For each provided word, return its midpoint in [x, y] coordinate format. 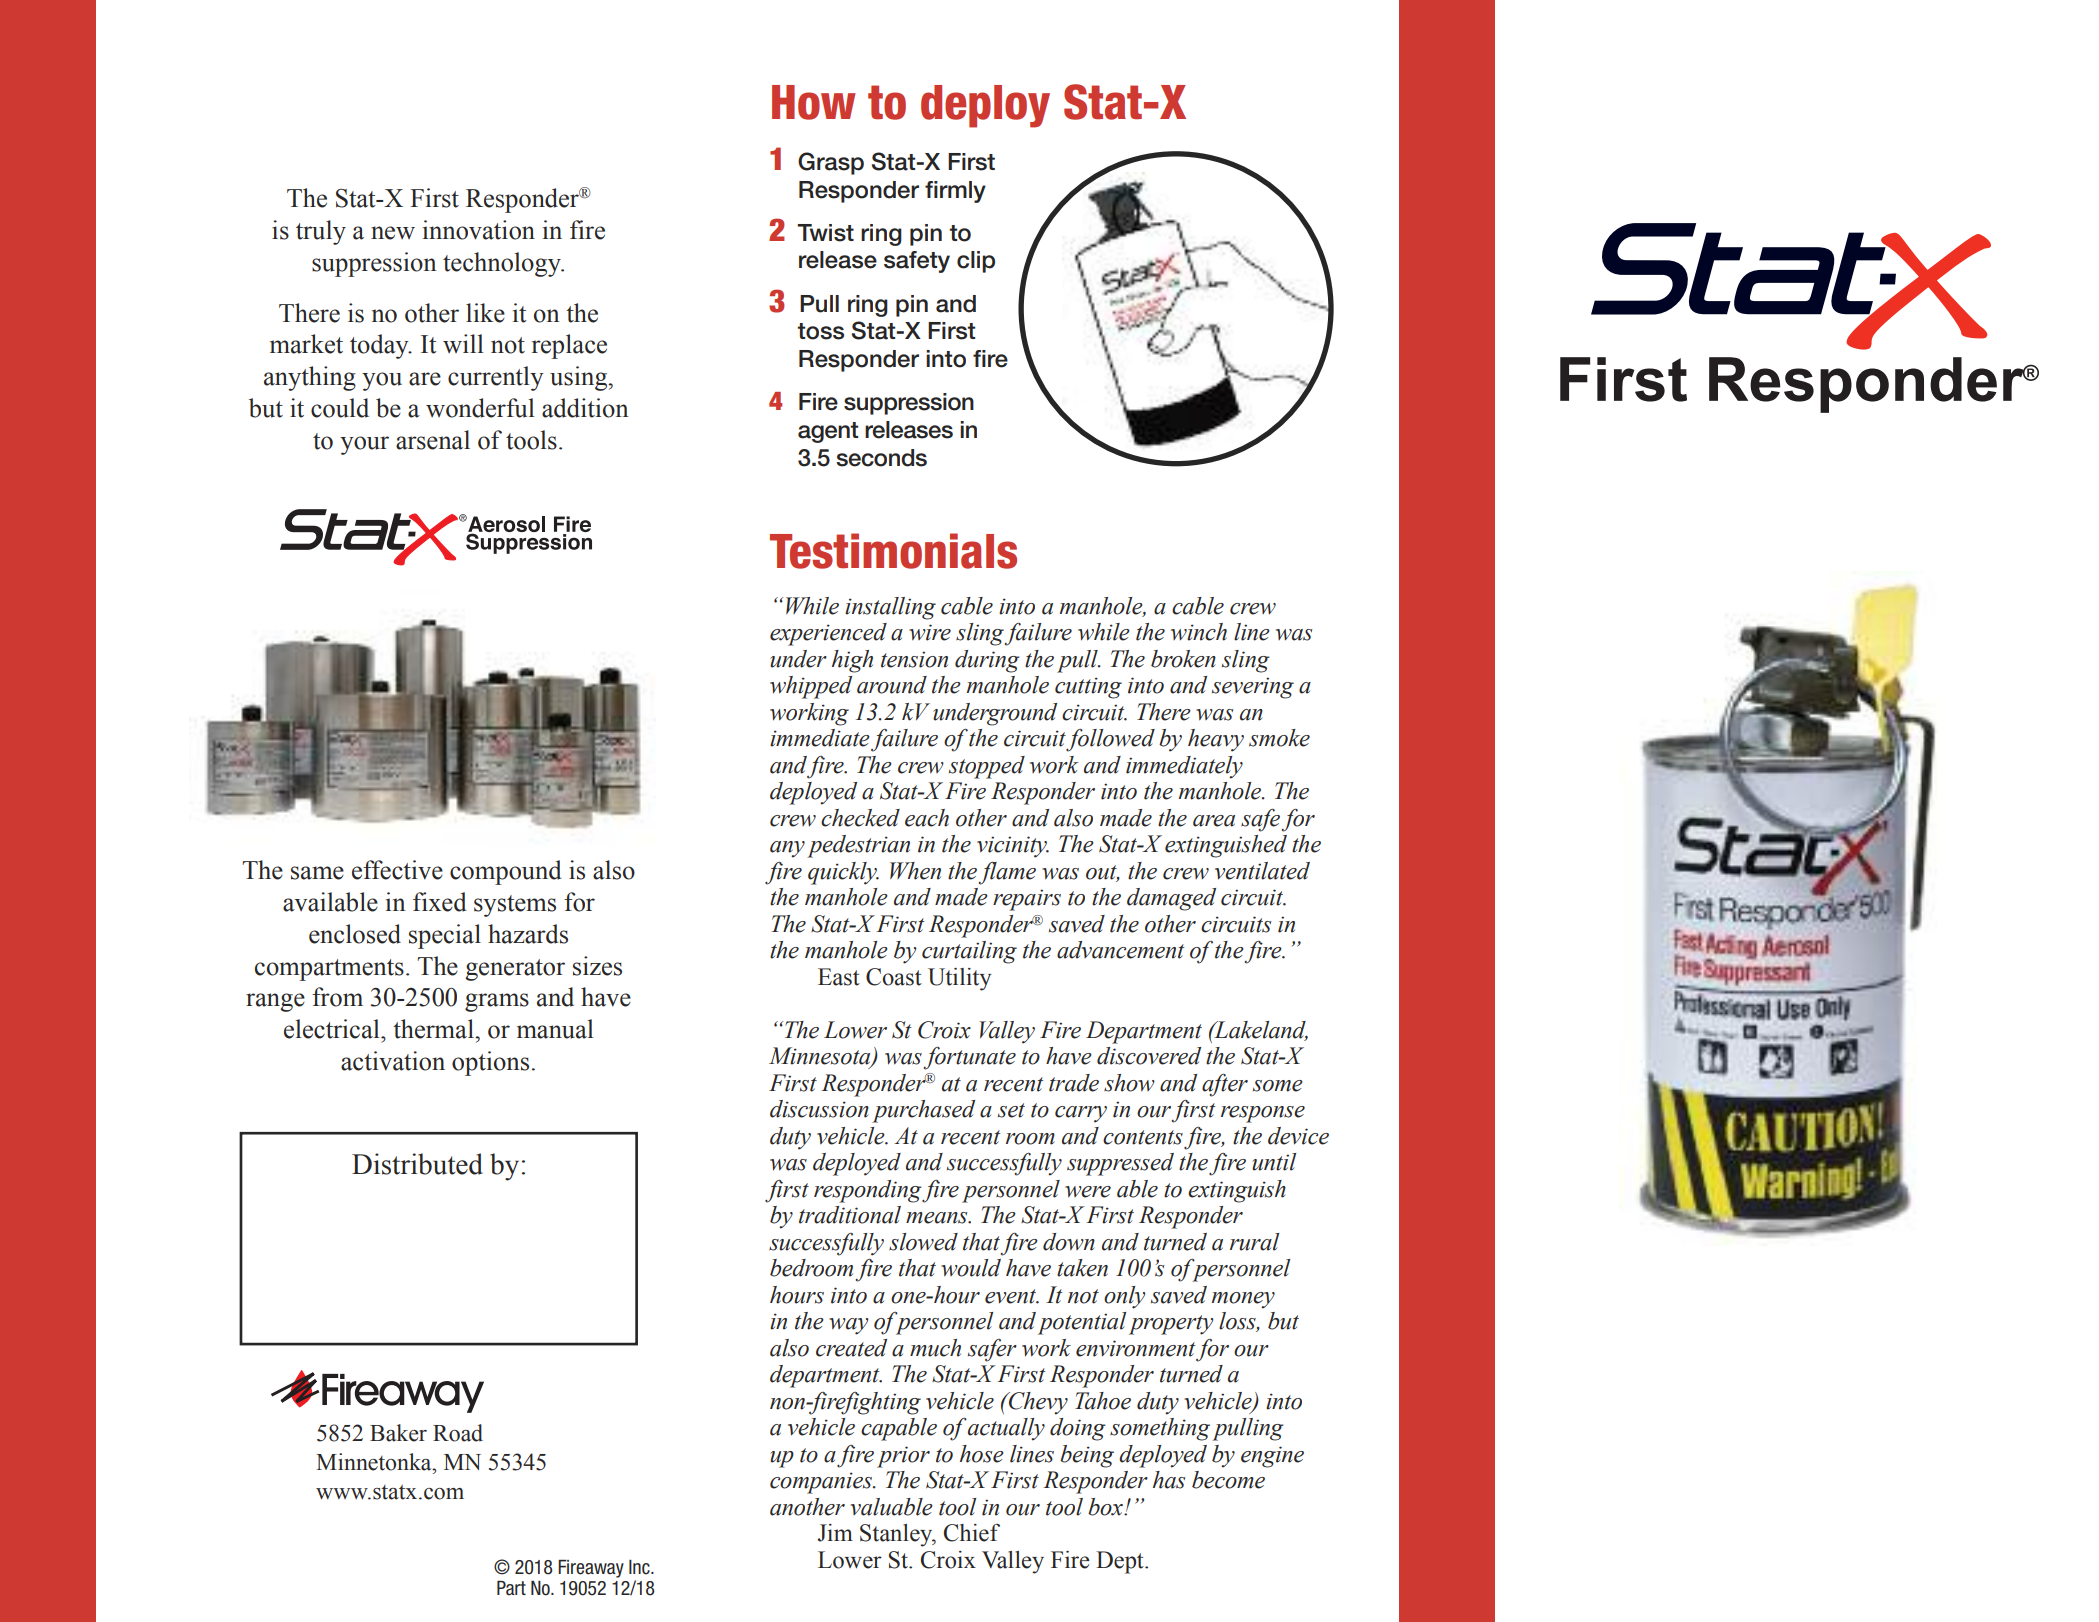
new [393, 233]
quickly [843, 873]
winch [1199, 632]
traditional [850, 1215]
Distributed [417, 1164]
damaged [1171, 899]
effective [397, 870]
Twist [825, 233]
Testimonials [893, 551]
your [364, 445]
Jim [835, 1533]
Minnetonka [375, 1462]
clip [976, 262]
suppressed [1120, 1164]
